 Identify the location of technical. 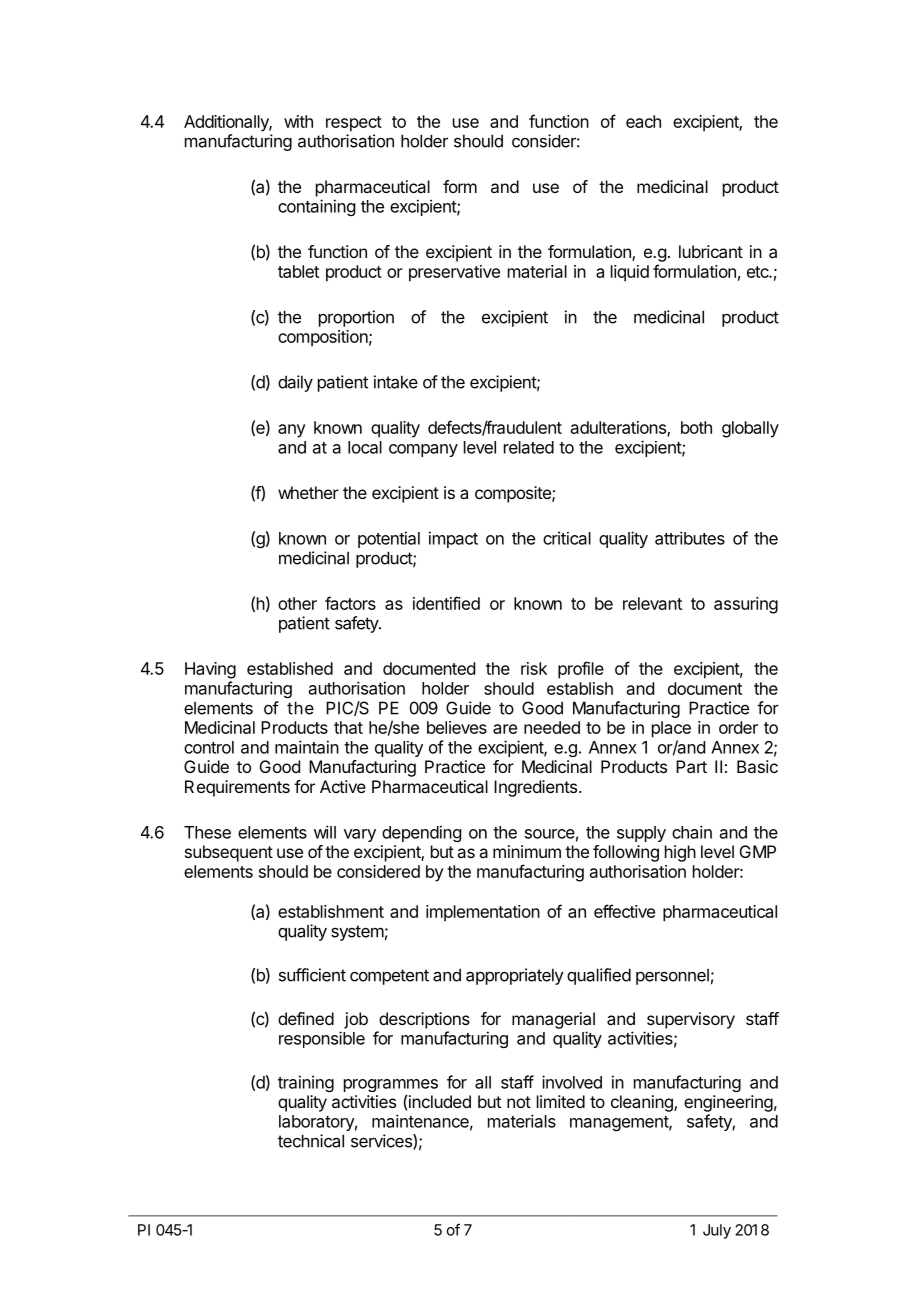
(311, 1141).
